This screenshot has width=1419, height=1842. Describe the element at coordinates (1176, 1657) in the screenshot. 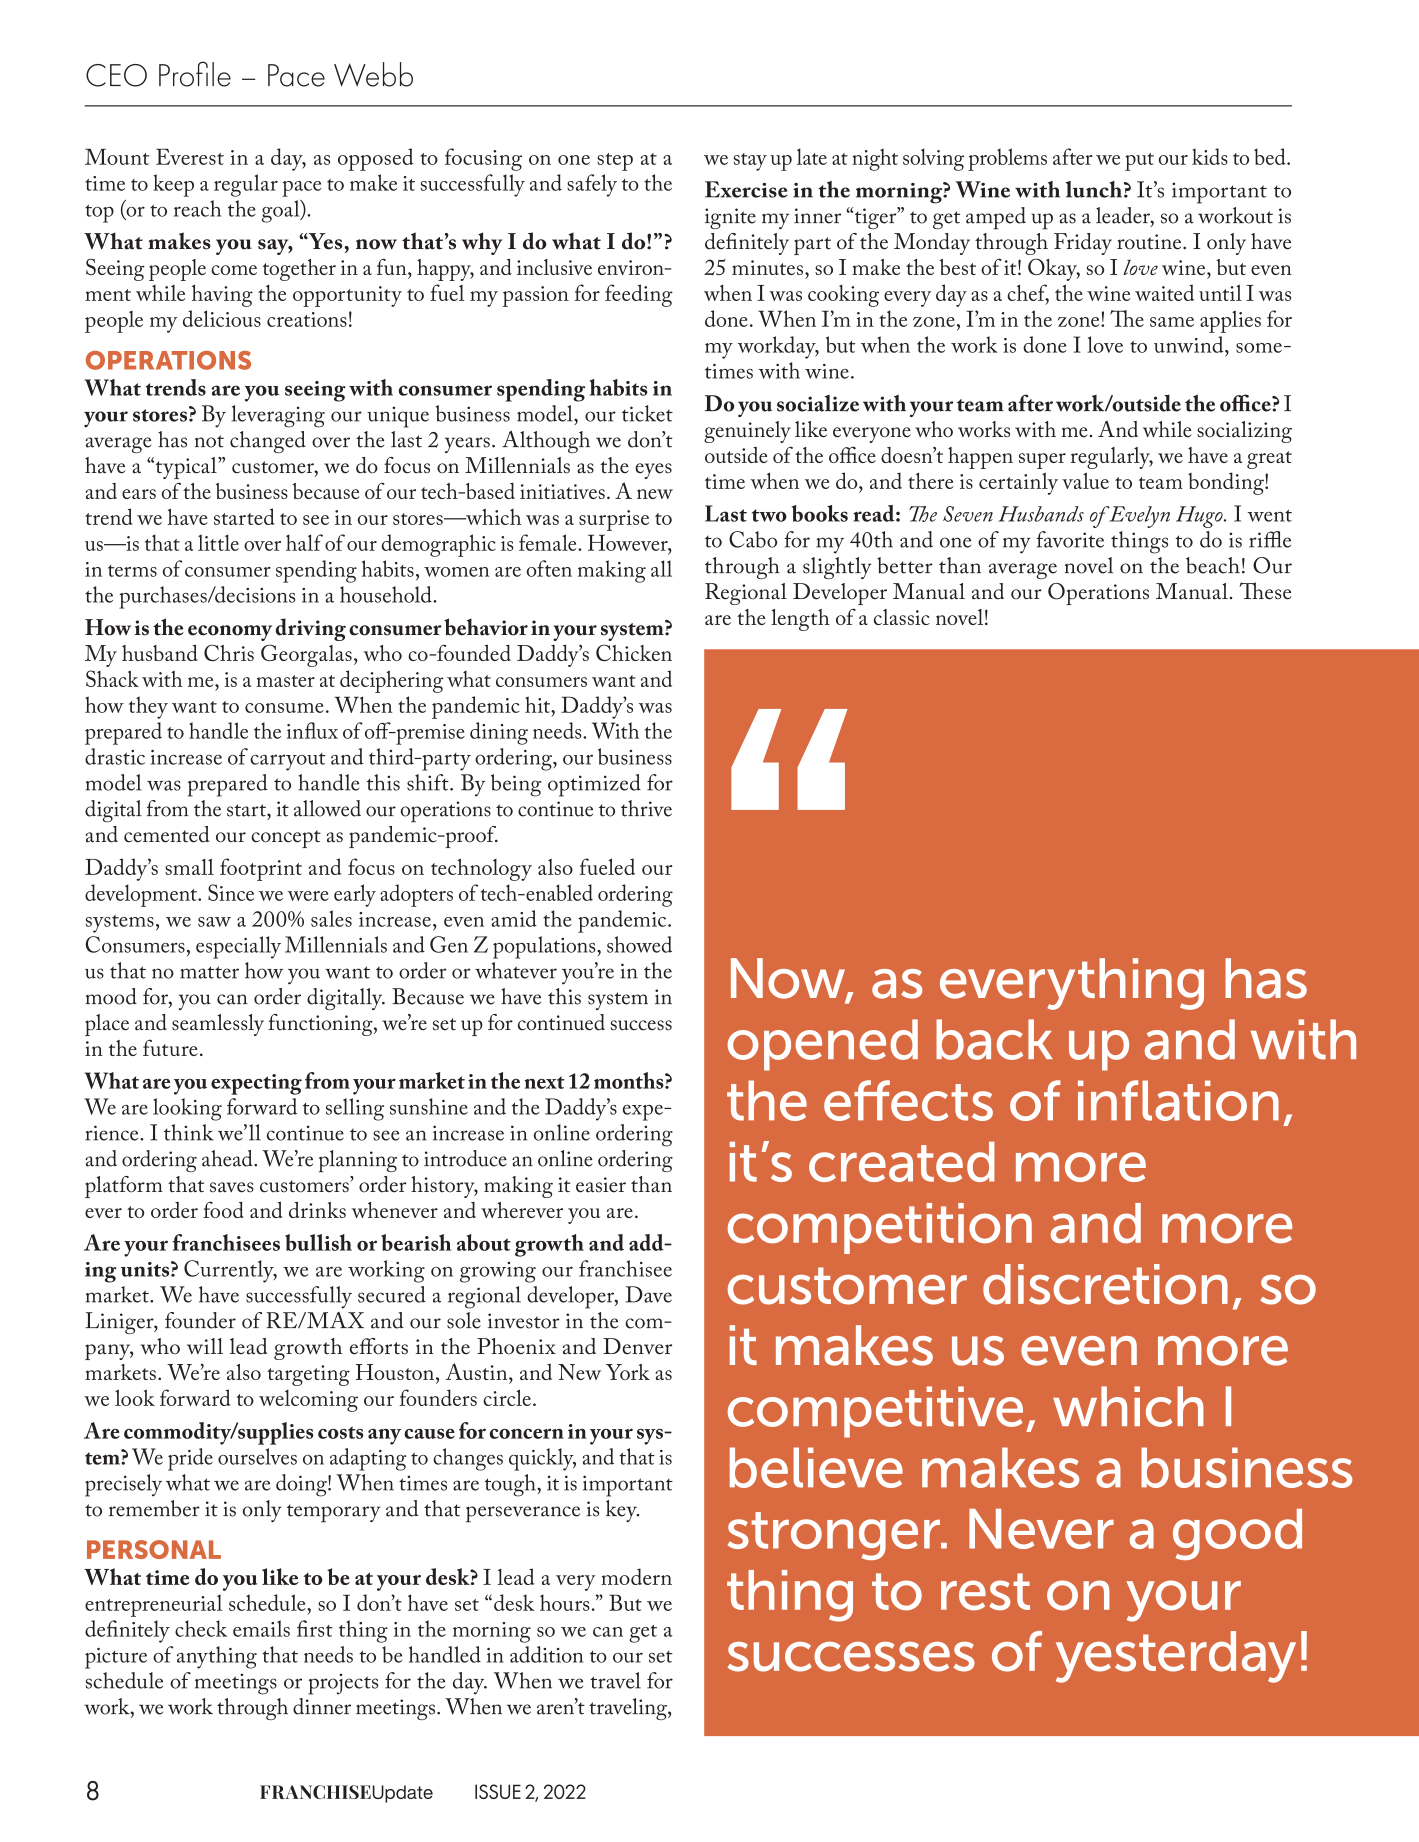

I see `yesterday` at that location.
